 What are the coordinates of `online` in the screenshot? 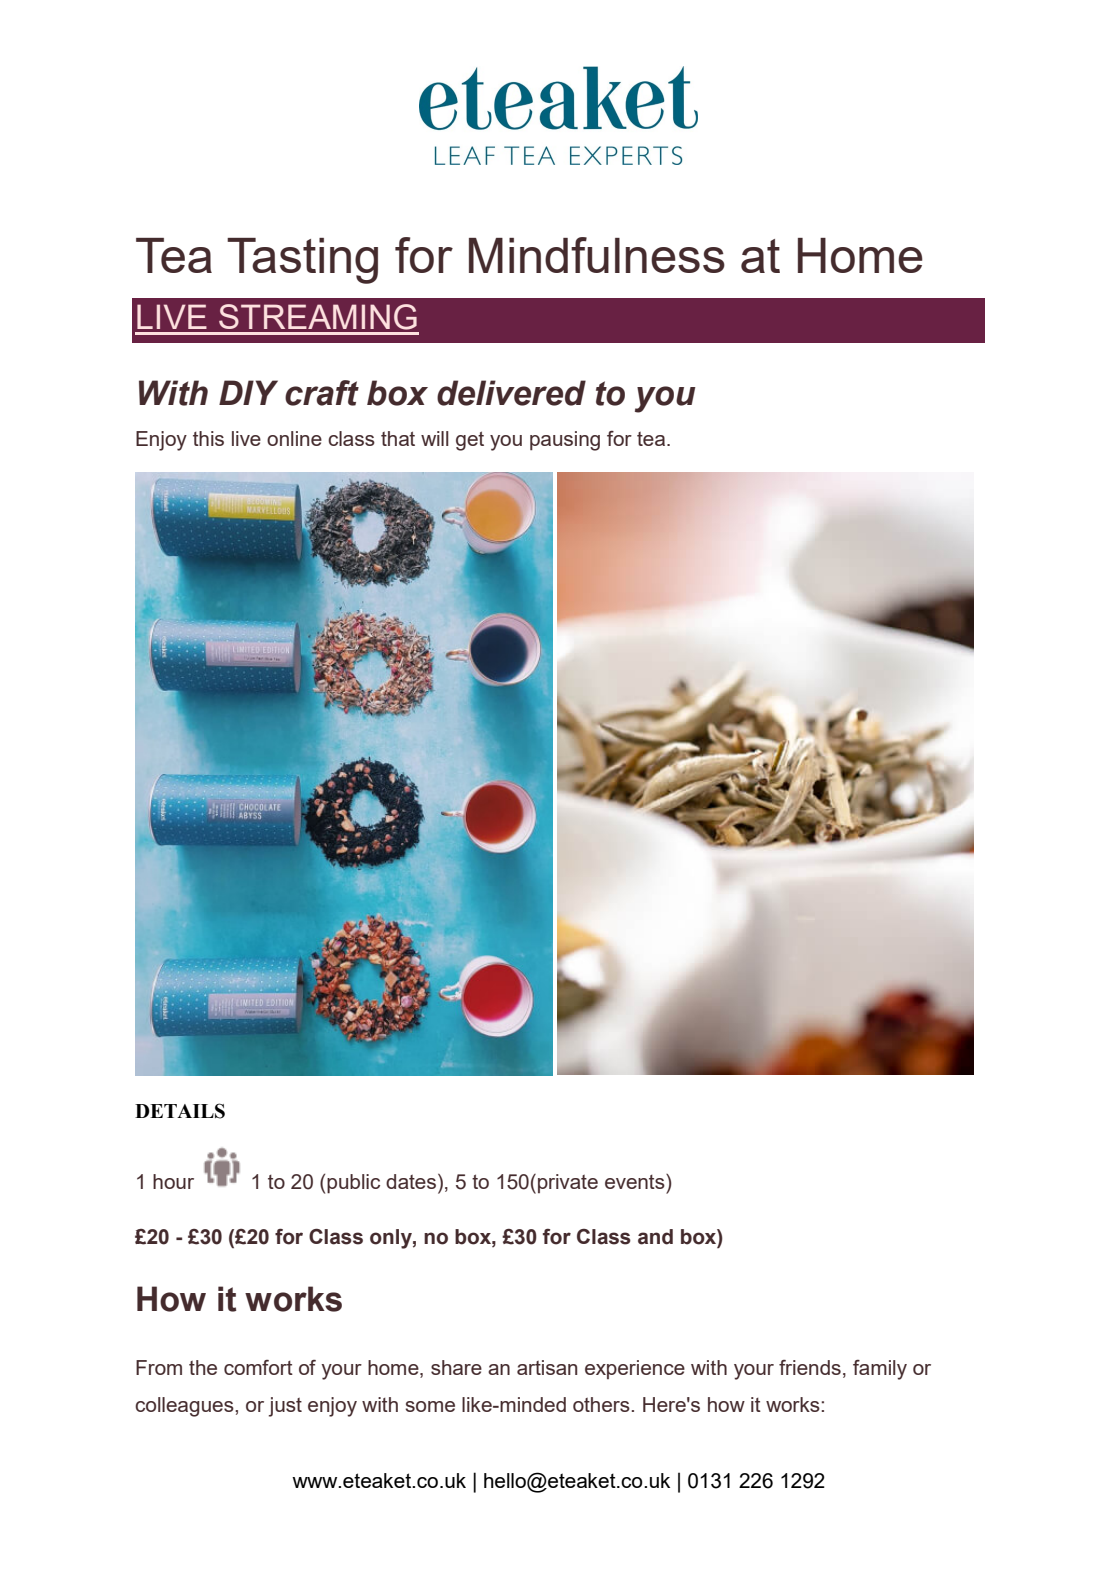 It's located at (294, 438).
